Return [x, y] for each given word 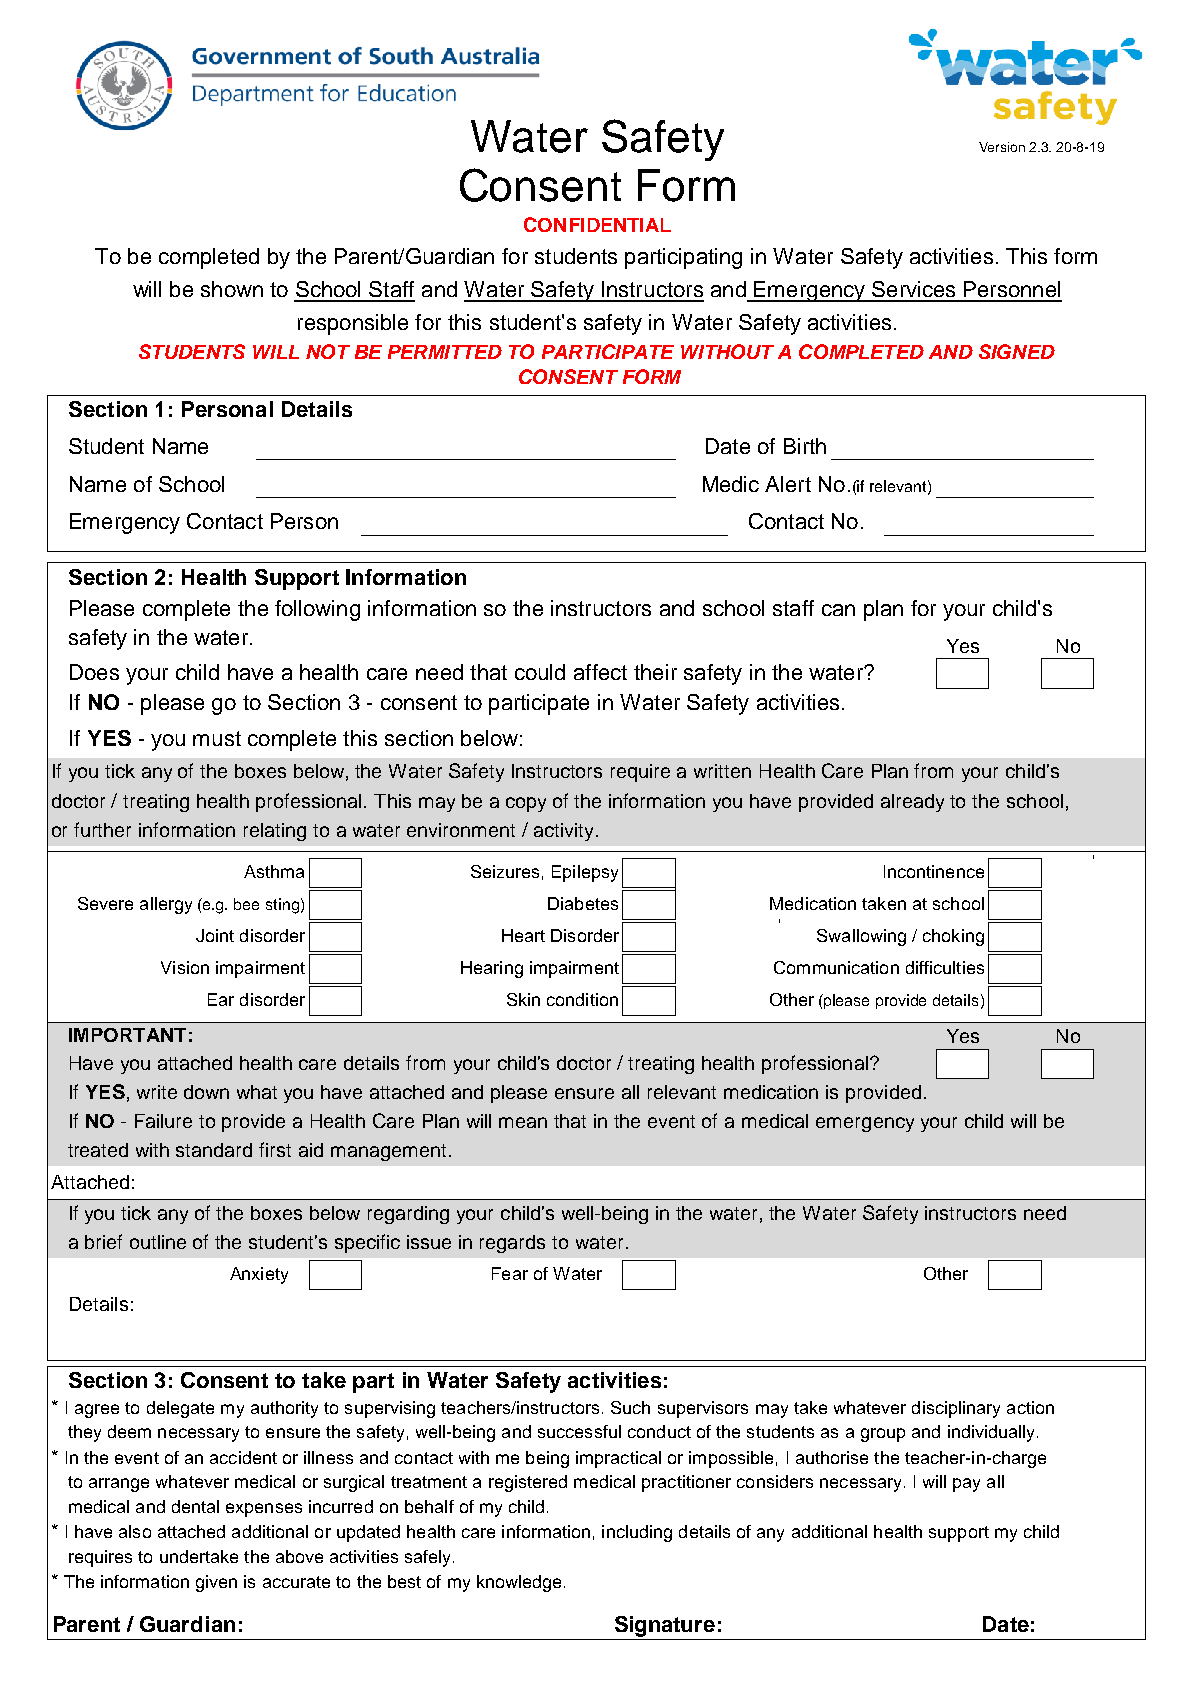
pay [966, 1485]
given [216, 1583]
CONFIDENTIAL [597, 224]
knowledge [519, 1583]
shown [232, 289]
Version [1002, 147]
